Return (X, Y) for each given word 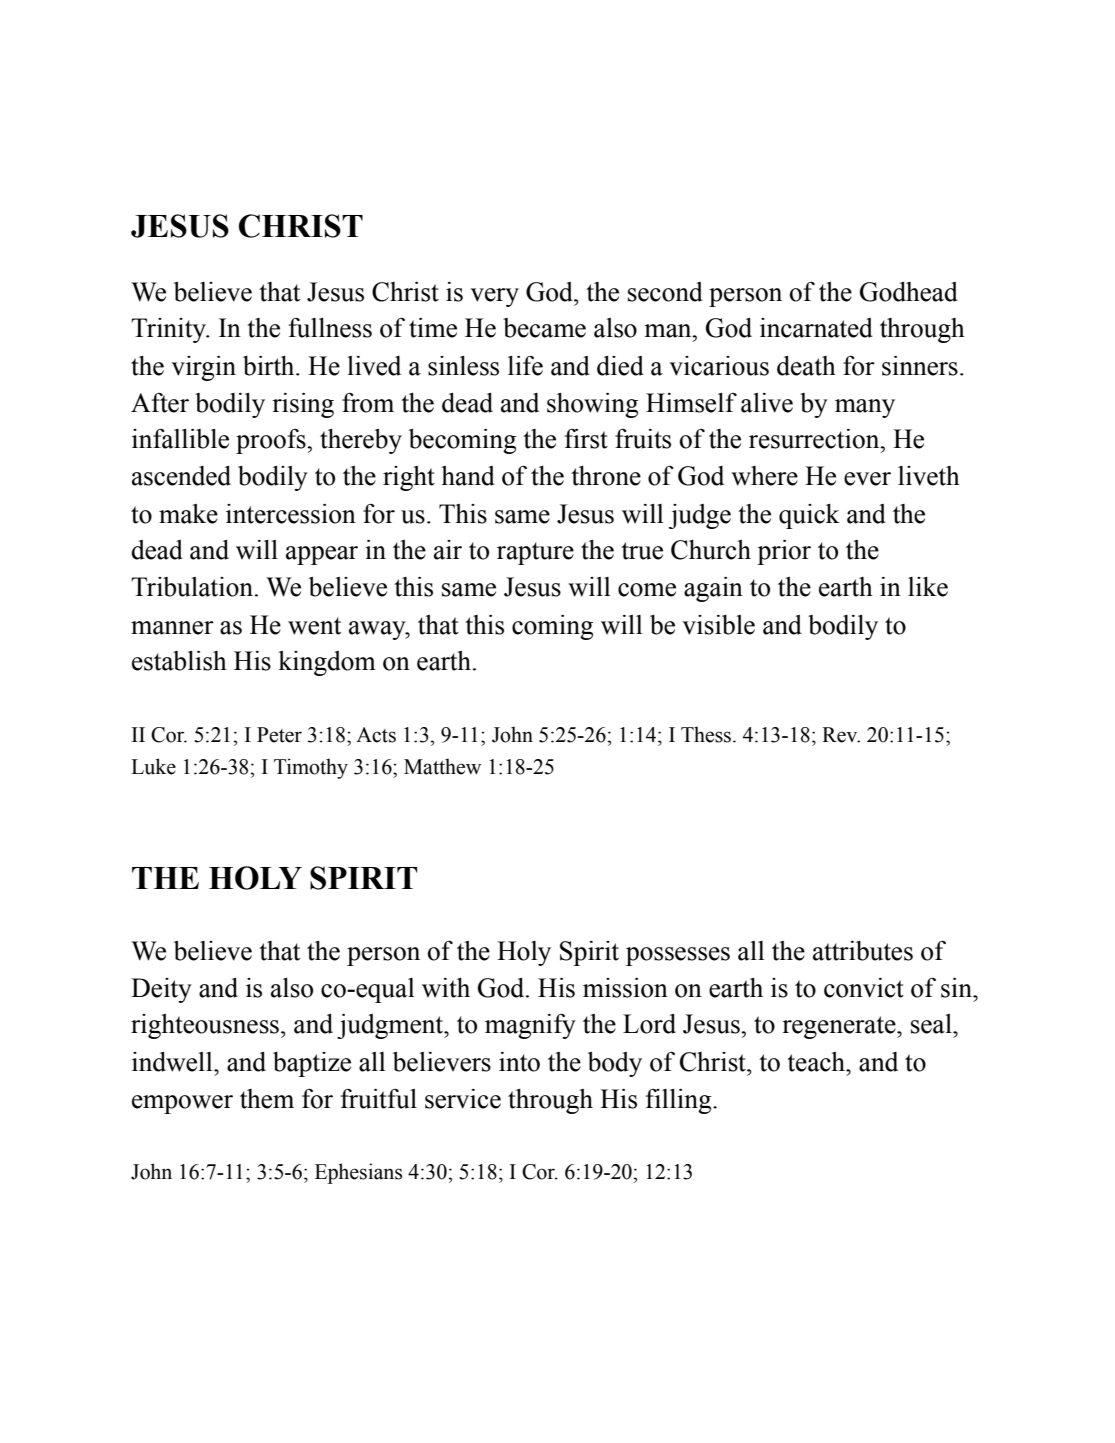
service (463, 1099)
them (267, 1099)
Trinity (169, 330)
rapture (535, 553)
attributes (863, 951)
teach (817, 1062)
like (928, 587)
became (544, 328)
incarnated (816, 328)
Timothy (311, 768)
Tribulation (193, 587)
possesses (678, 956)
